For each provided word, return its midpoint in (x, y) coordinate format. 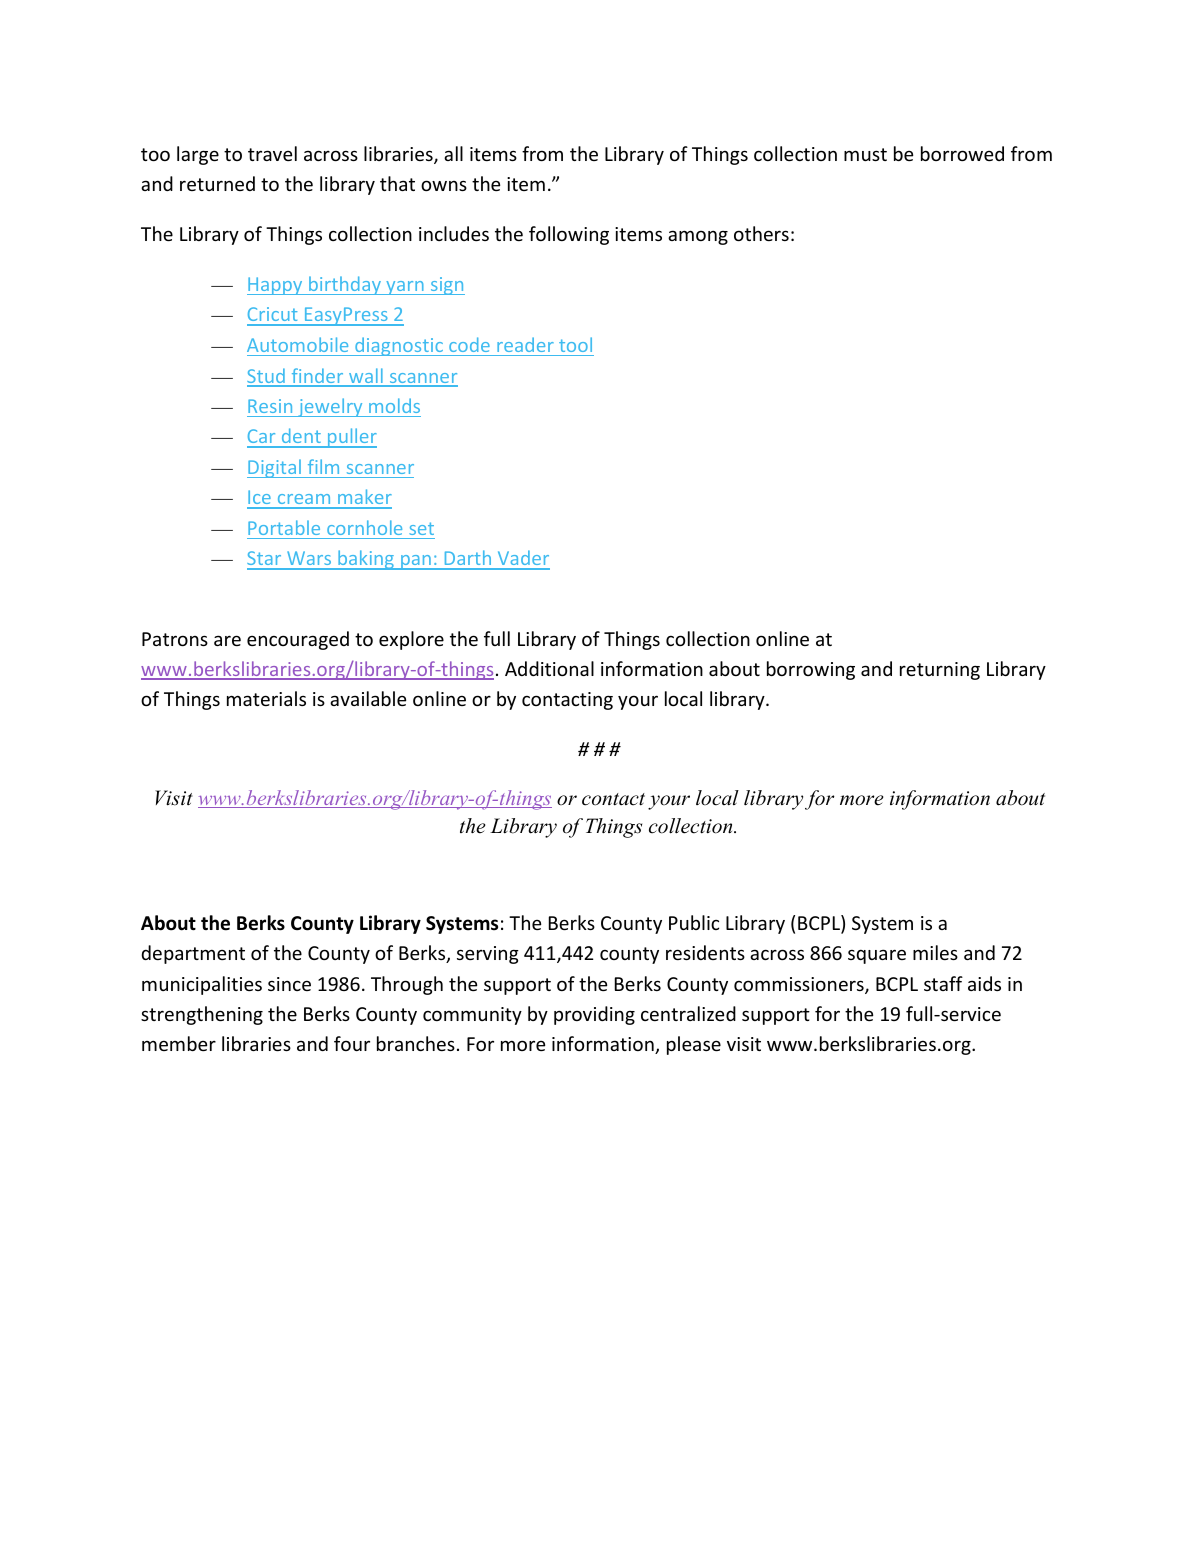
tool (575, 344)
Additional (549, 668)
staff (943, 983)
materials (266, 698)
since (289, 984)
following (569, 235)
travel (272, 153)
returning (940, 671)
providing (594, 1015)
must (865, 154)
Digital (275, 468)
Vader (522, 559)
